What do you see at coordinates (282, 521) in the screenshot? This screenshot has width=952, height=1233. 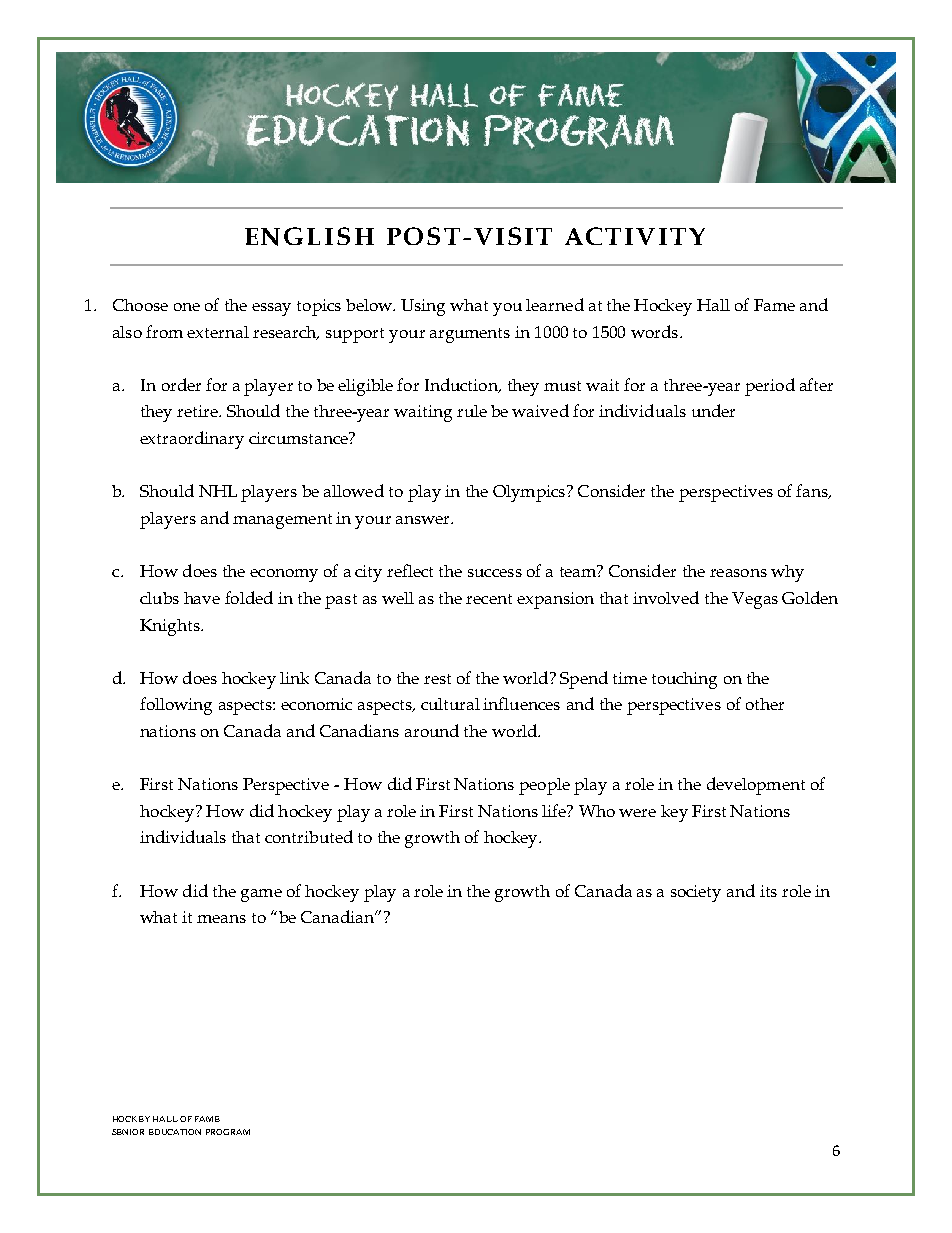 I see `management` at bounding box center [282, 521].
